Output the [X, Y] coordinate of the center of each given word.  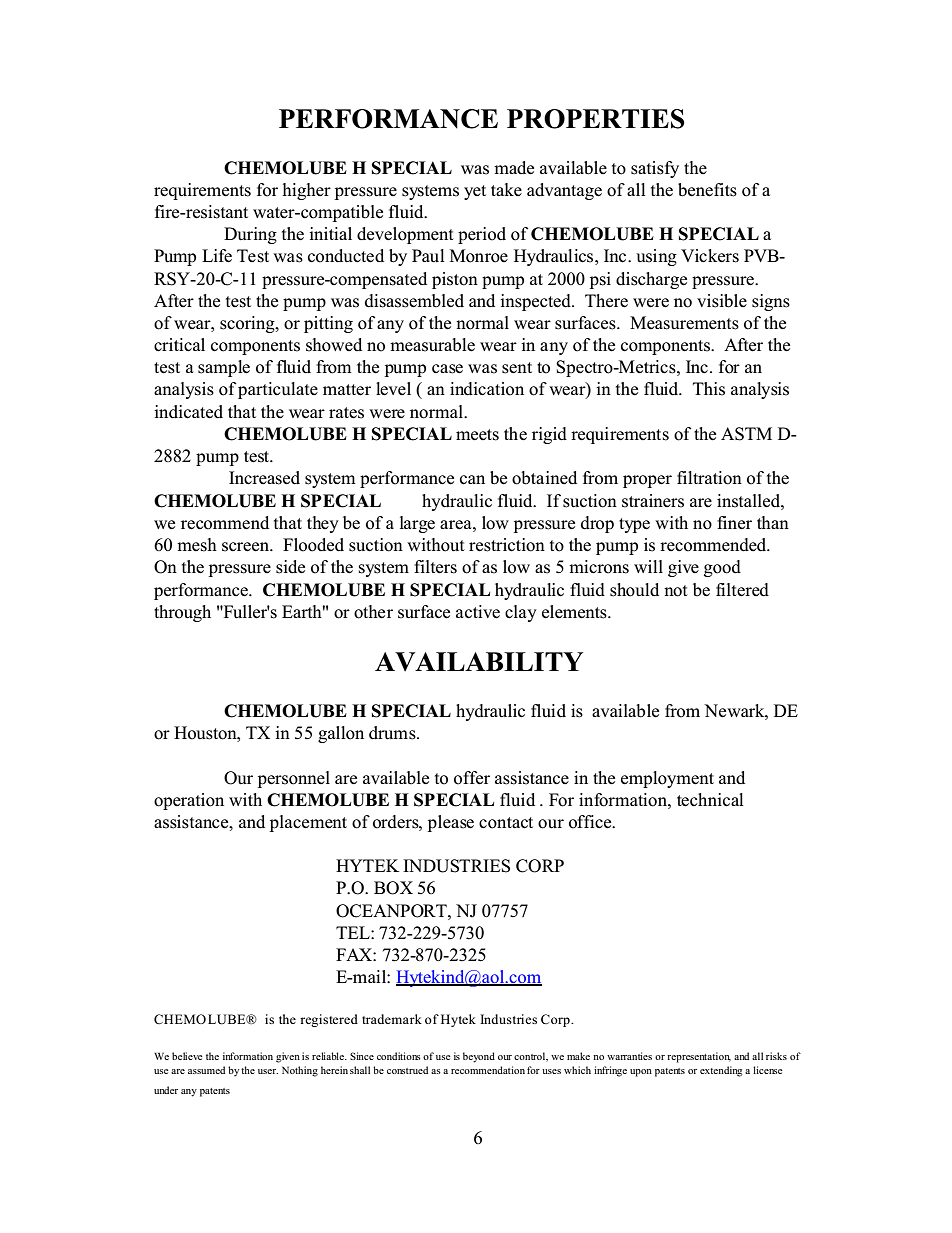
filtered [742, 590]
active [478, 612]
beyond [479, 1057]
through [182, 613]
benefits [707, 190]
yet [475, 192]
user [268, 1071]
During [250, 235]
